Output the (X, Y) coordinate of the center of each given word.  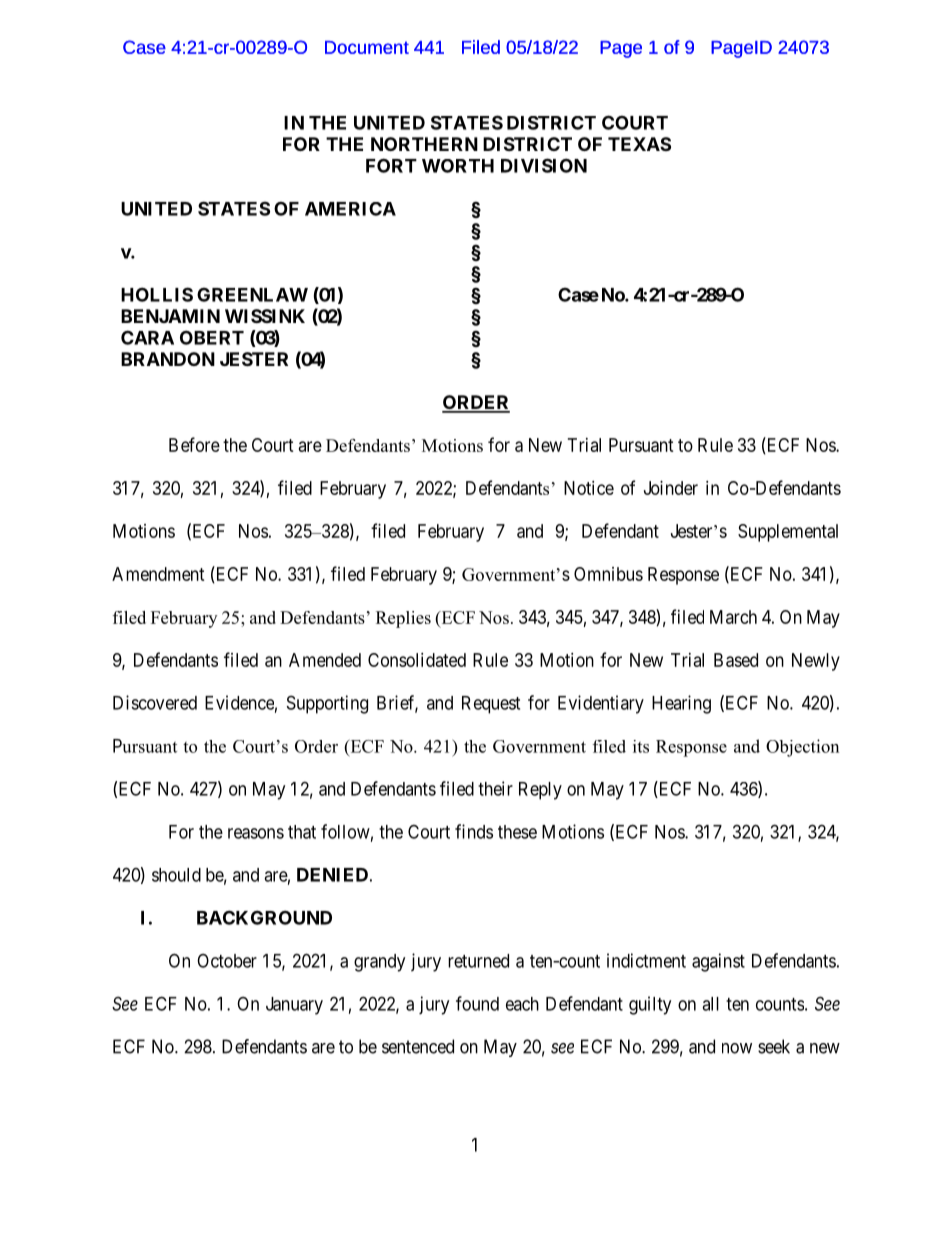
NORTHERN (424, 144)
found (477, 1003)
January (294, 1006)
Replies (403, 619)
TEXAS (639, 144)
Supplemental (788, 533)
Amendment (158, 574)
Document (367, 47)
